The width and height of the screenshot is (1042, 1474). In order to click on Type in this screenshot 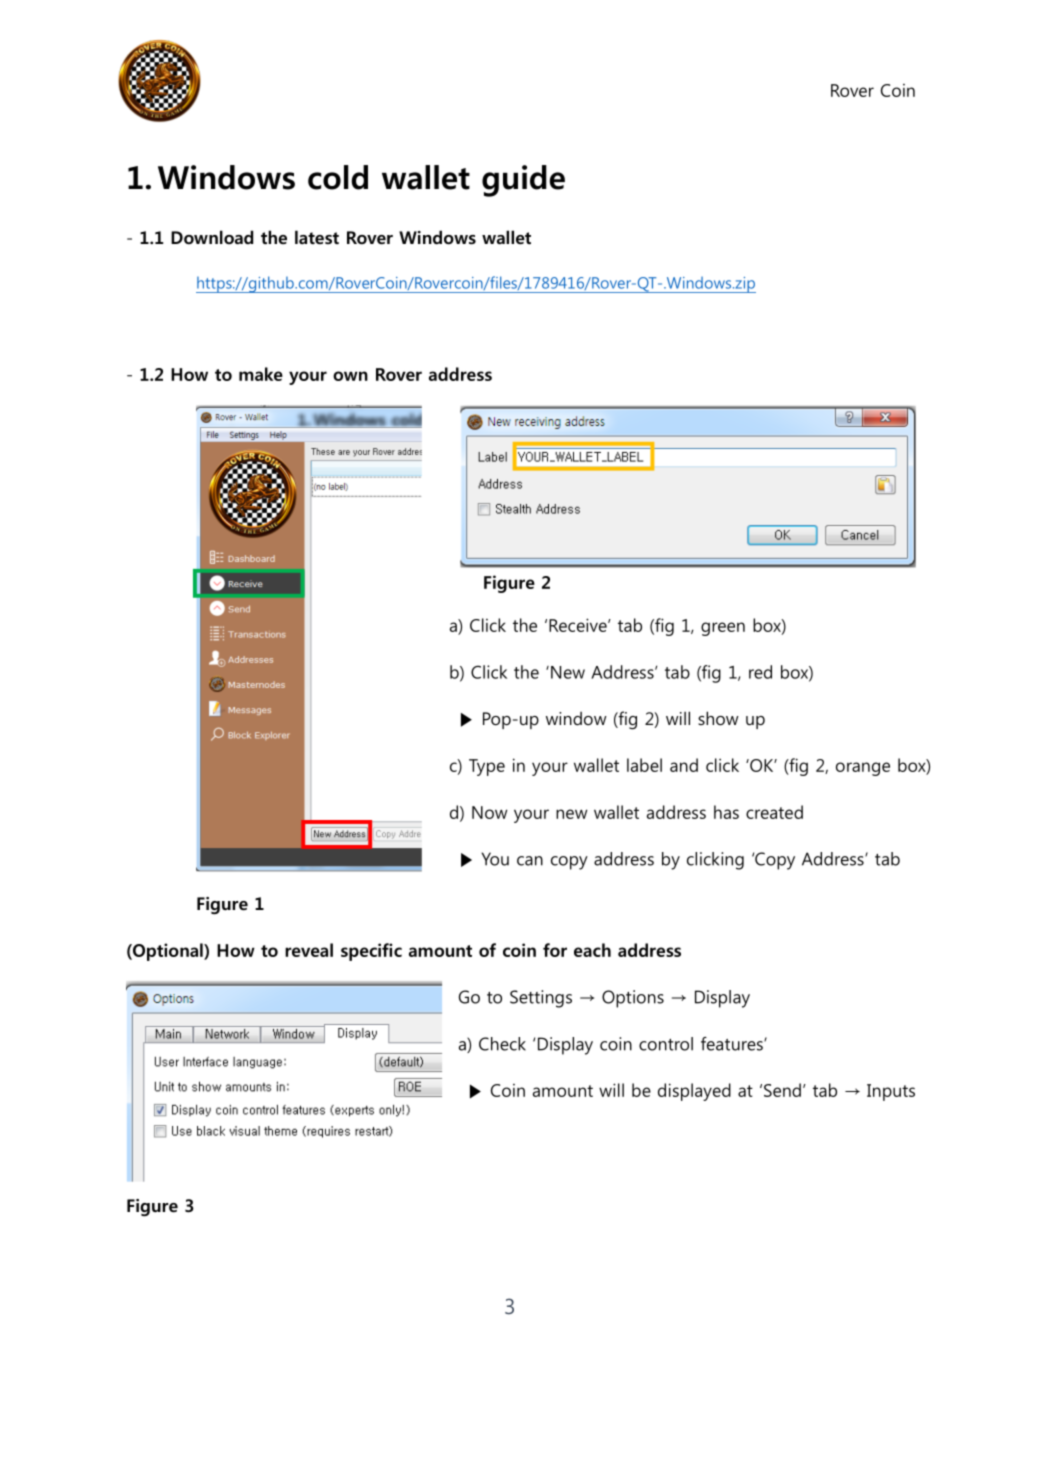, I will do `click(487, 767)`.
